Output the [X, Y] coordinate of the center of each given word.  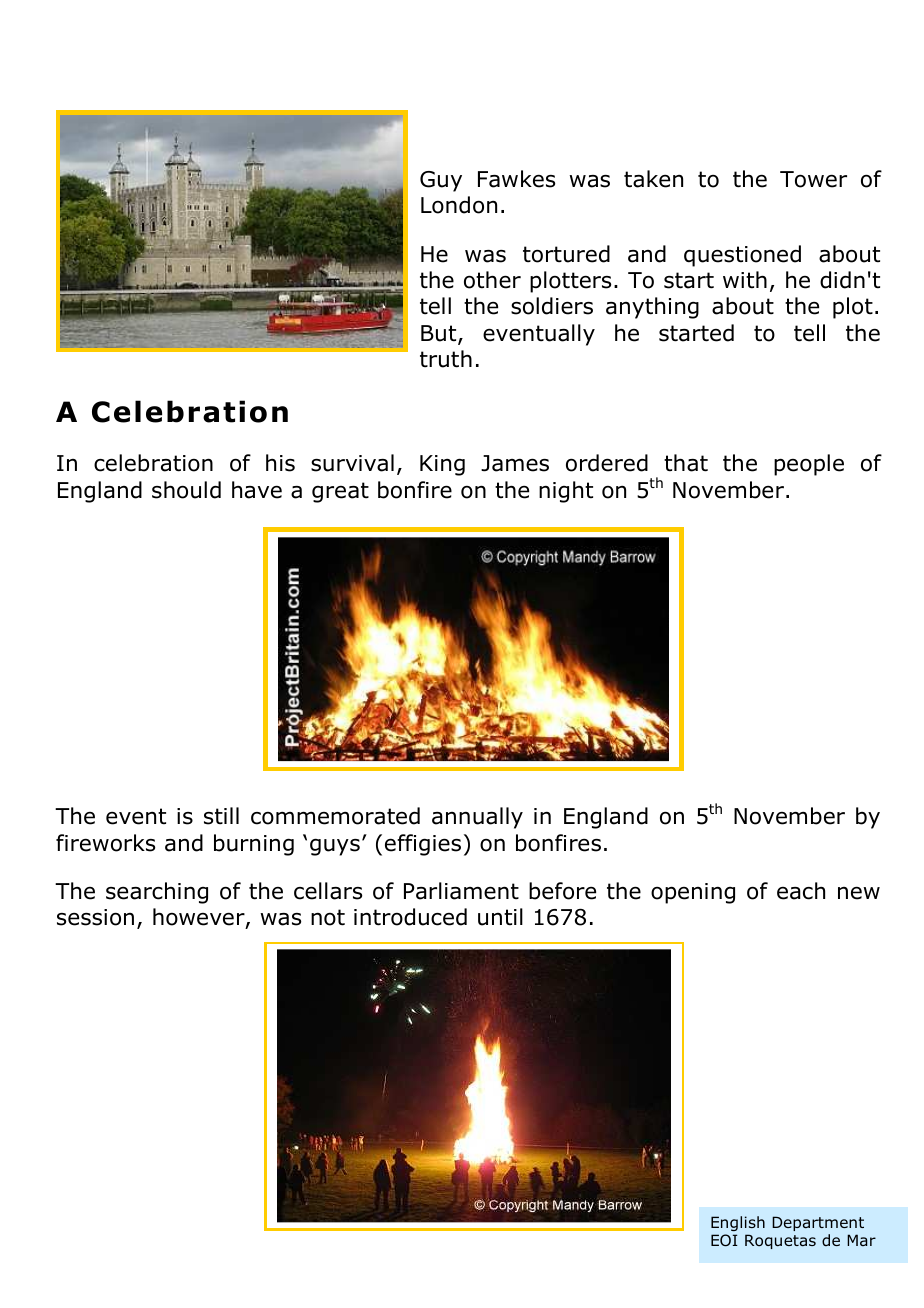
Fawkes [516, 179]
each [801, 891]
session [95, 917]
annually [477, 818]
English [738, 1223]
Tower [813, 179]
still [221, 816]
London [459, 205]
